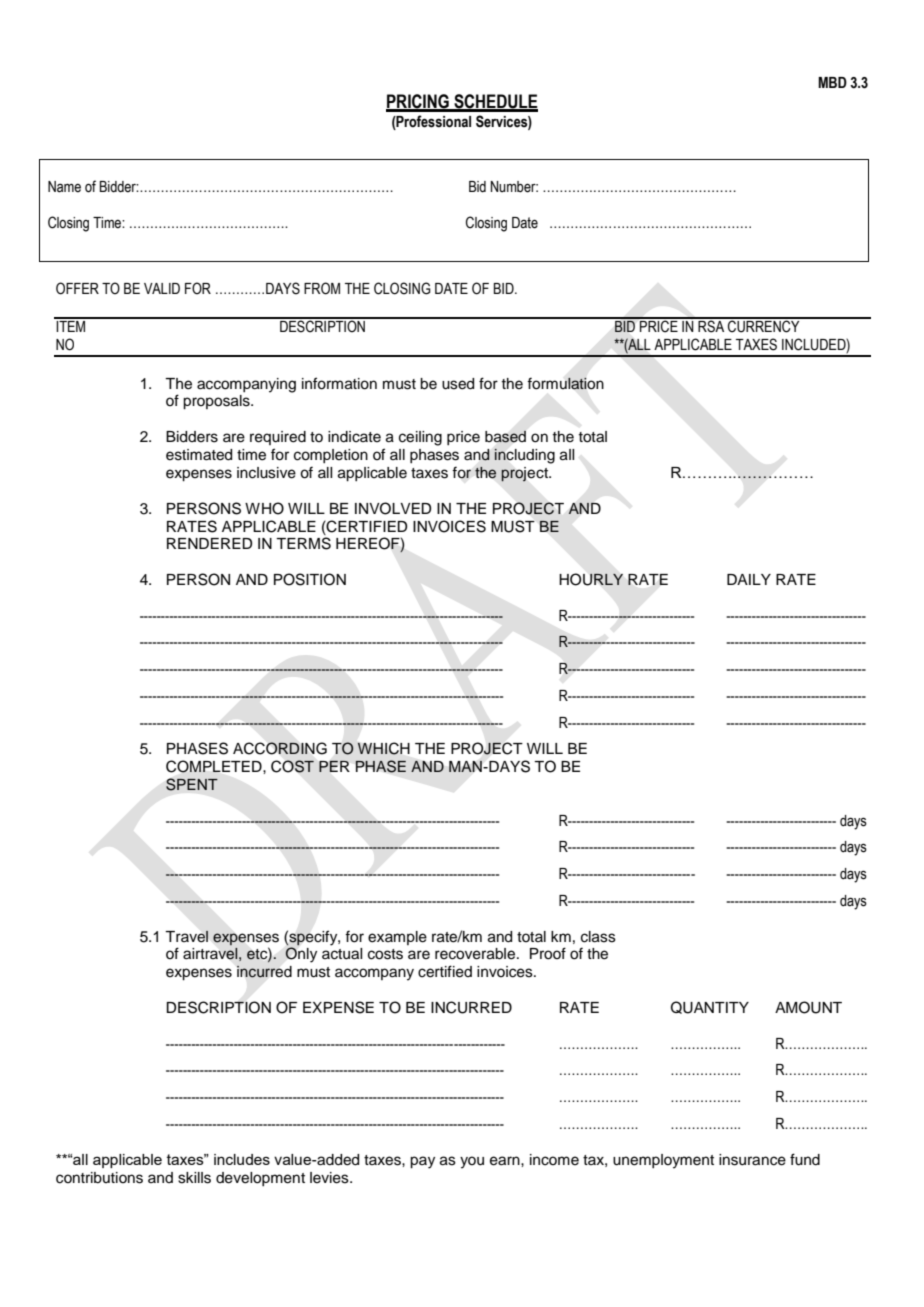  Describe the element at coordinates (832, 82) in the screenshot. I see `MBD` at that location.
